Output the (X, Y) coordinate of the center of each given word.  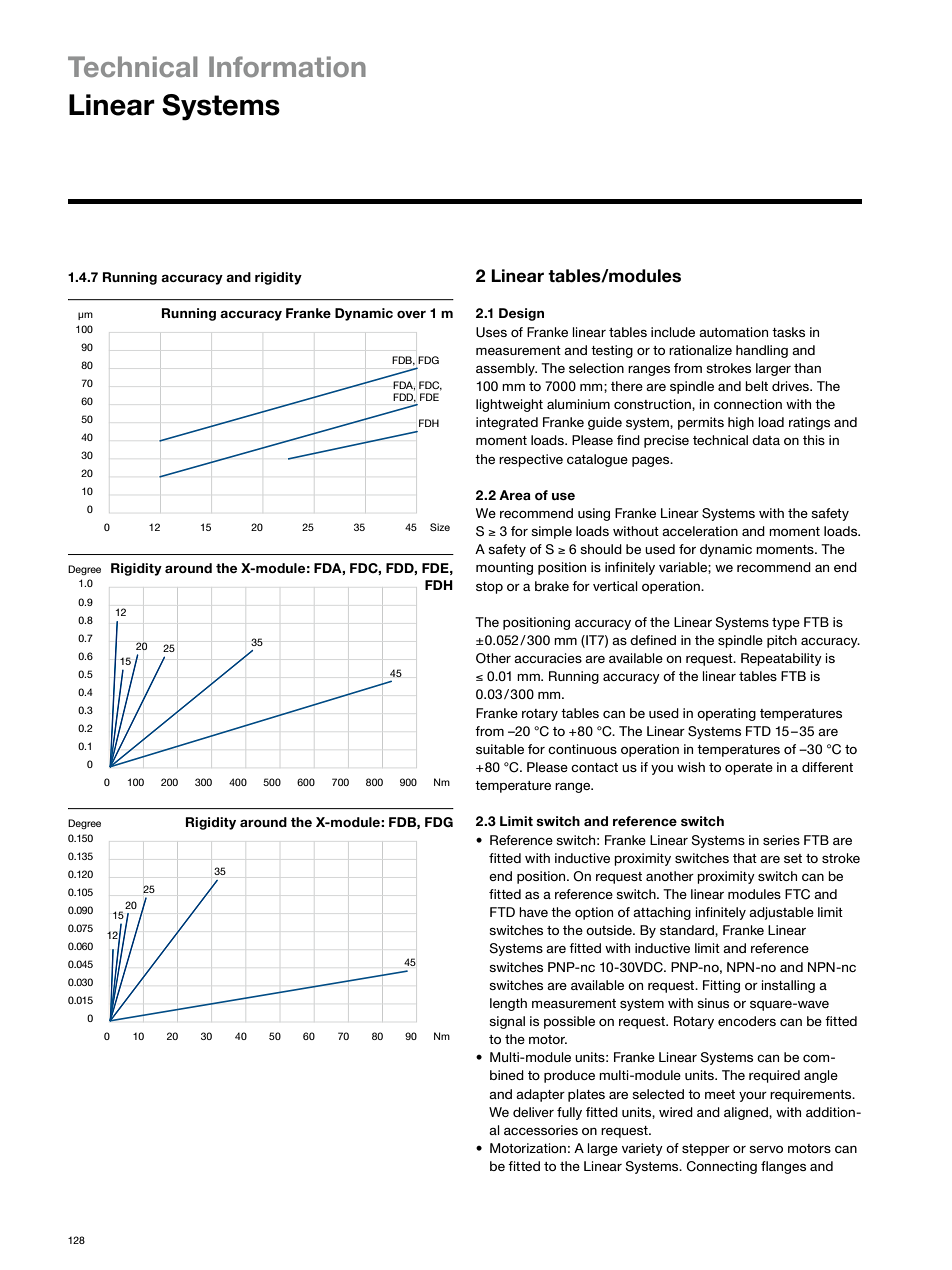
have (533, 912)
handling (762, 351)
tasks (788, 332)
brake (552, 586)
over (411, 314)
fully (569, 1113)
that (745, 858)
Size (440, 527)
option (594, 913)
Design (521, 314)
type (786, 624)
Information (287, 66)
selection (596, 368)
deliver (533, 1112)
